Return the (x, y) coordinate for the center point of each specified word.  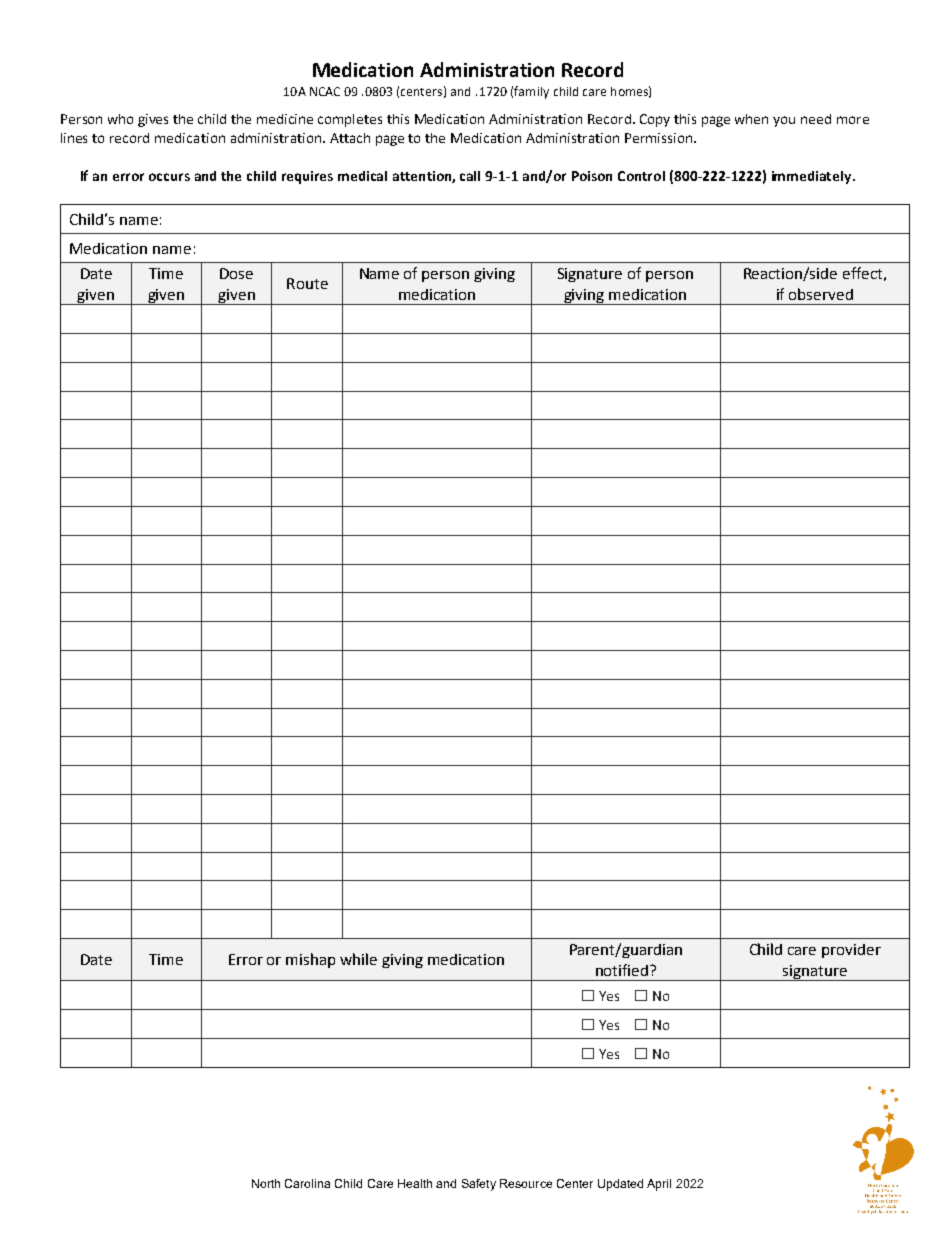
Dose (236, 273)
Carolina (307, 1183)
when (751, 119)
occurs (169, 177)
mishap (310, 960)
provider (851, 951)
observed (821, 294)
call (470, 176)
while (358, 959)
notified (622, 970)
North (266, 1183)
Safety (479, 1185)
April (659, 1185)
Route (307, 283)
